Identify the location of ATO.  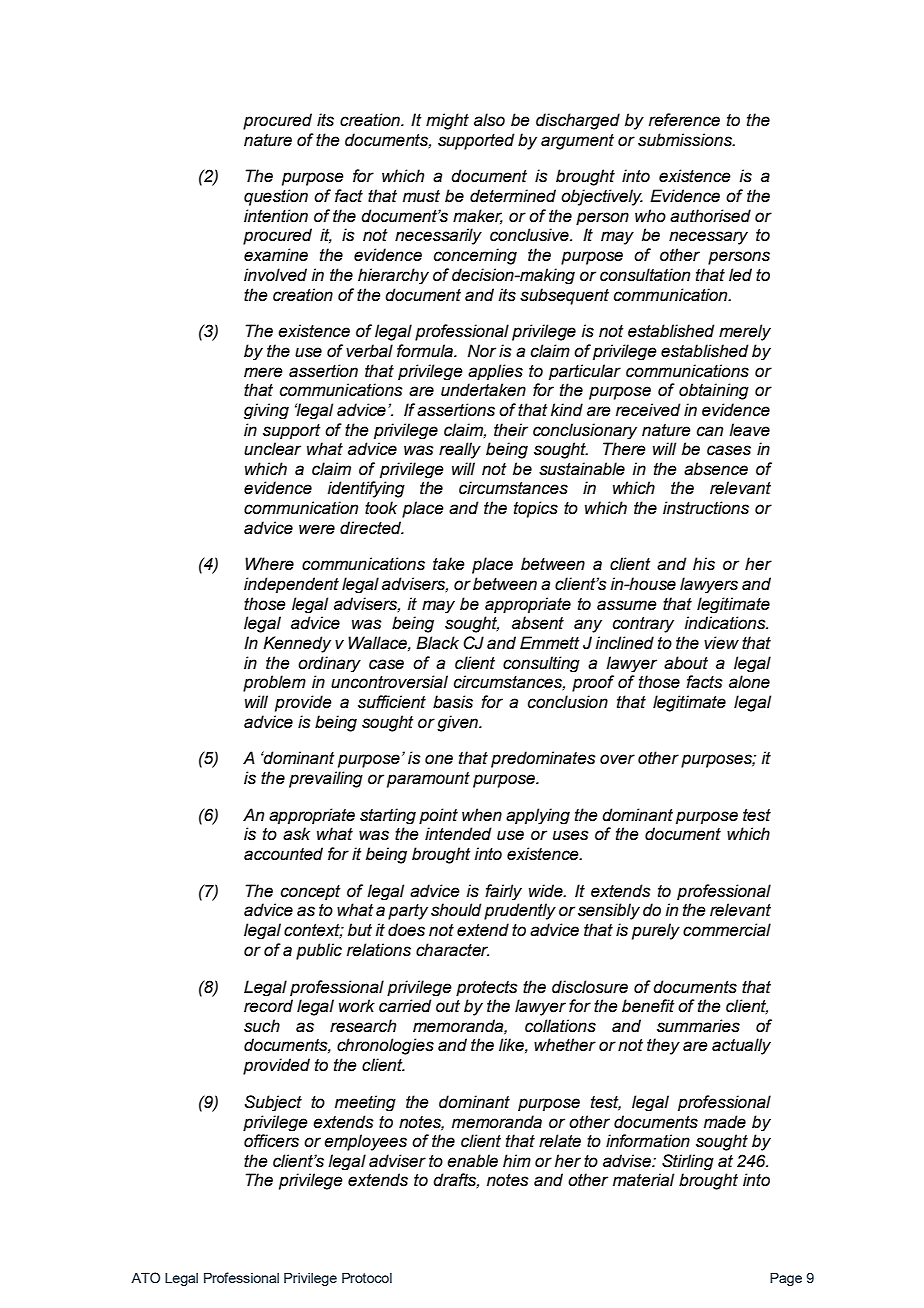
(145, 1277).
